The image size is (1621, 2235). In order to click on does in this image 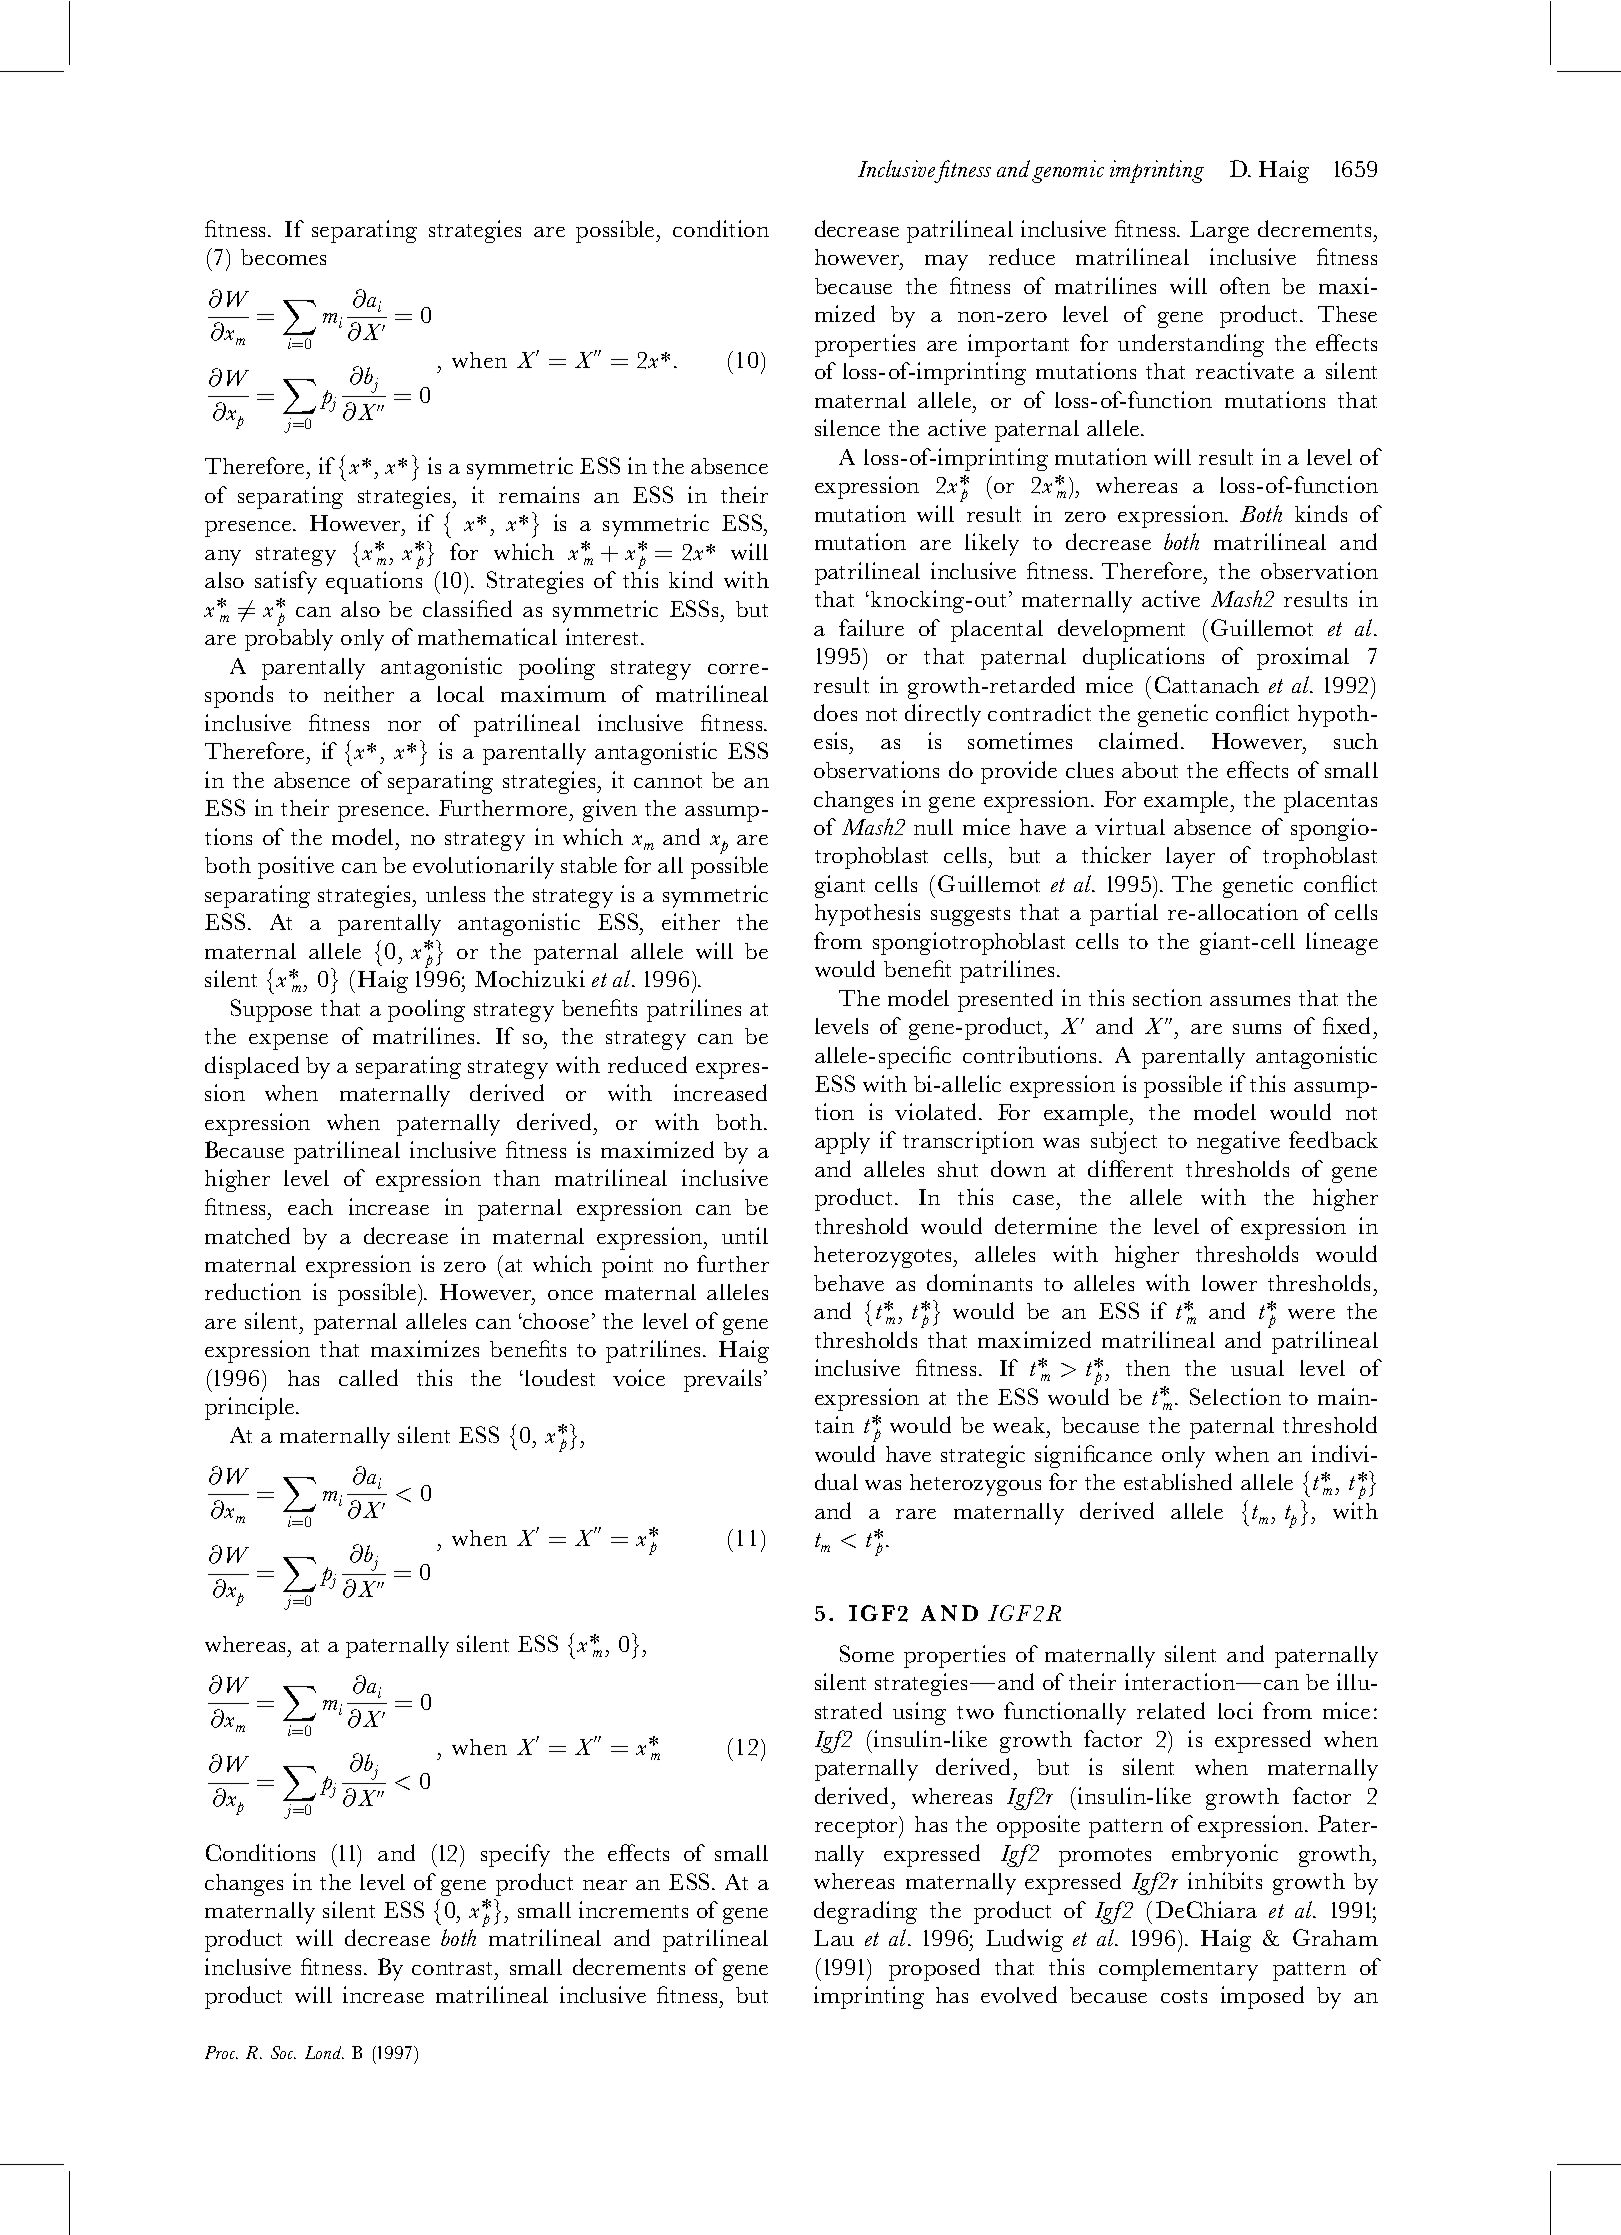, I will do `click(835, 712)`.
